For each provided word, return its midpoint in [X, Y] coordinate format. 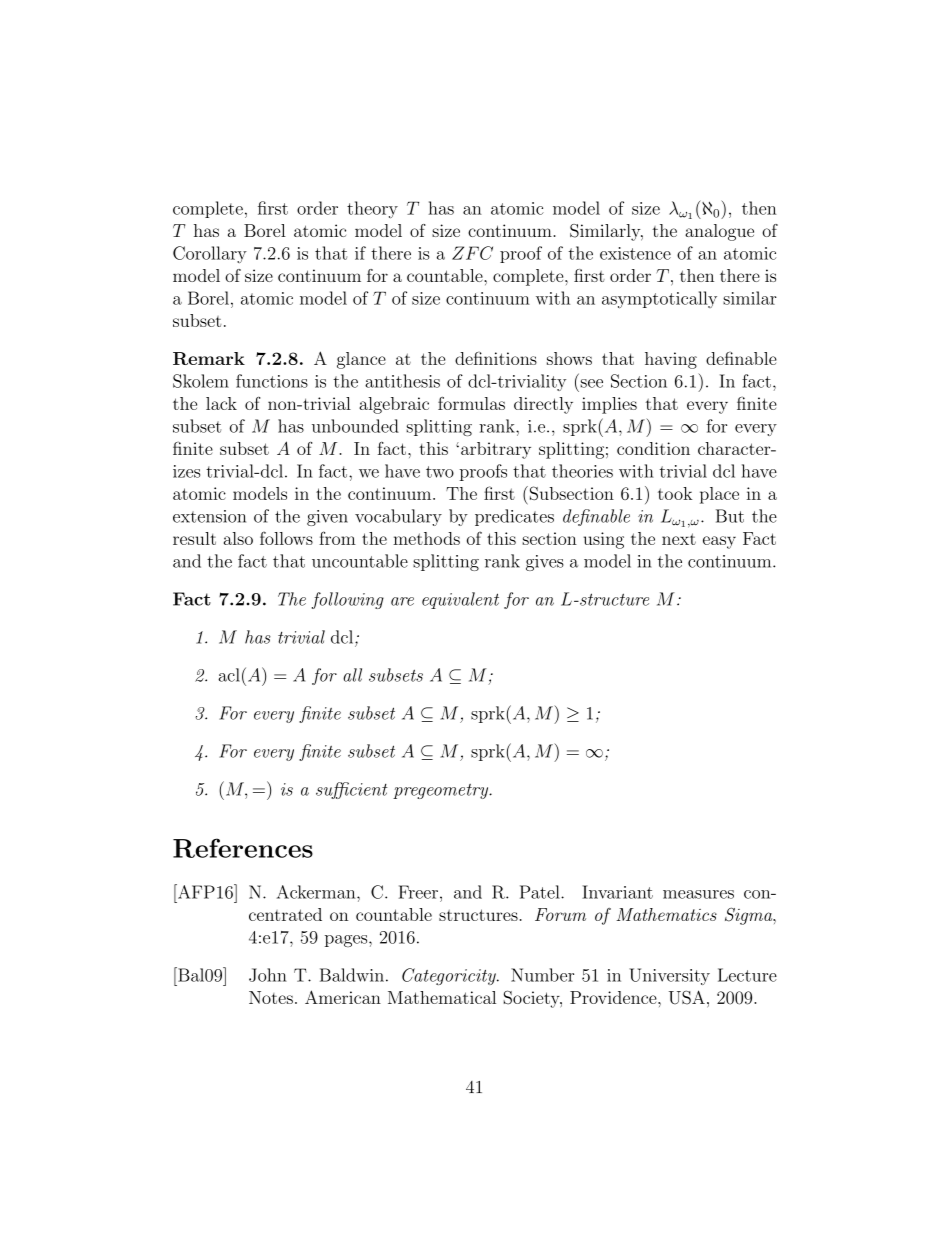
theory [372, 210]
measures [698, 894]
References [243, 848]
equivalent [460, 600]
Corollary [210, 254]
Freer [418, 892]
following [348, 600]
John [268, 975]
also [238, 538]
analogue [719, 232]
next [679, 539]
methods [426, 538]
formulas [471, 403]
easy [719, 542]
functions [272, 381]
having [671, 360]
